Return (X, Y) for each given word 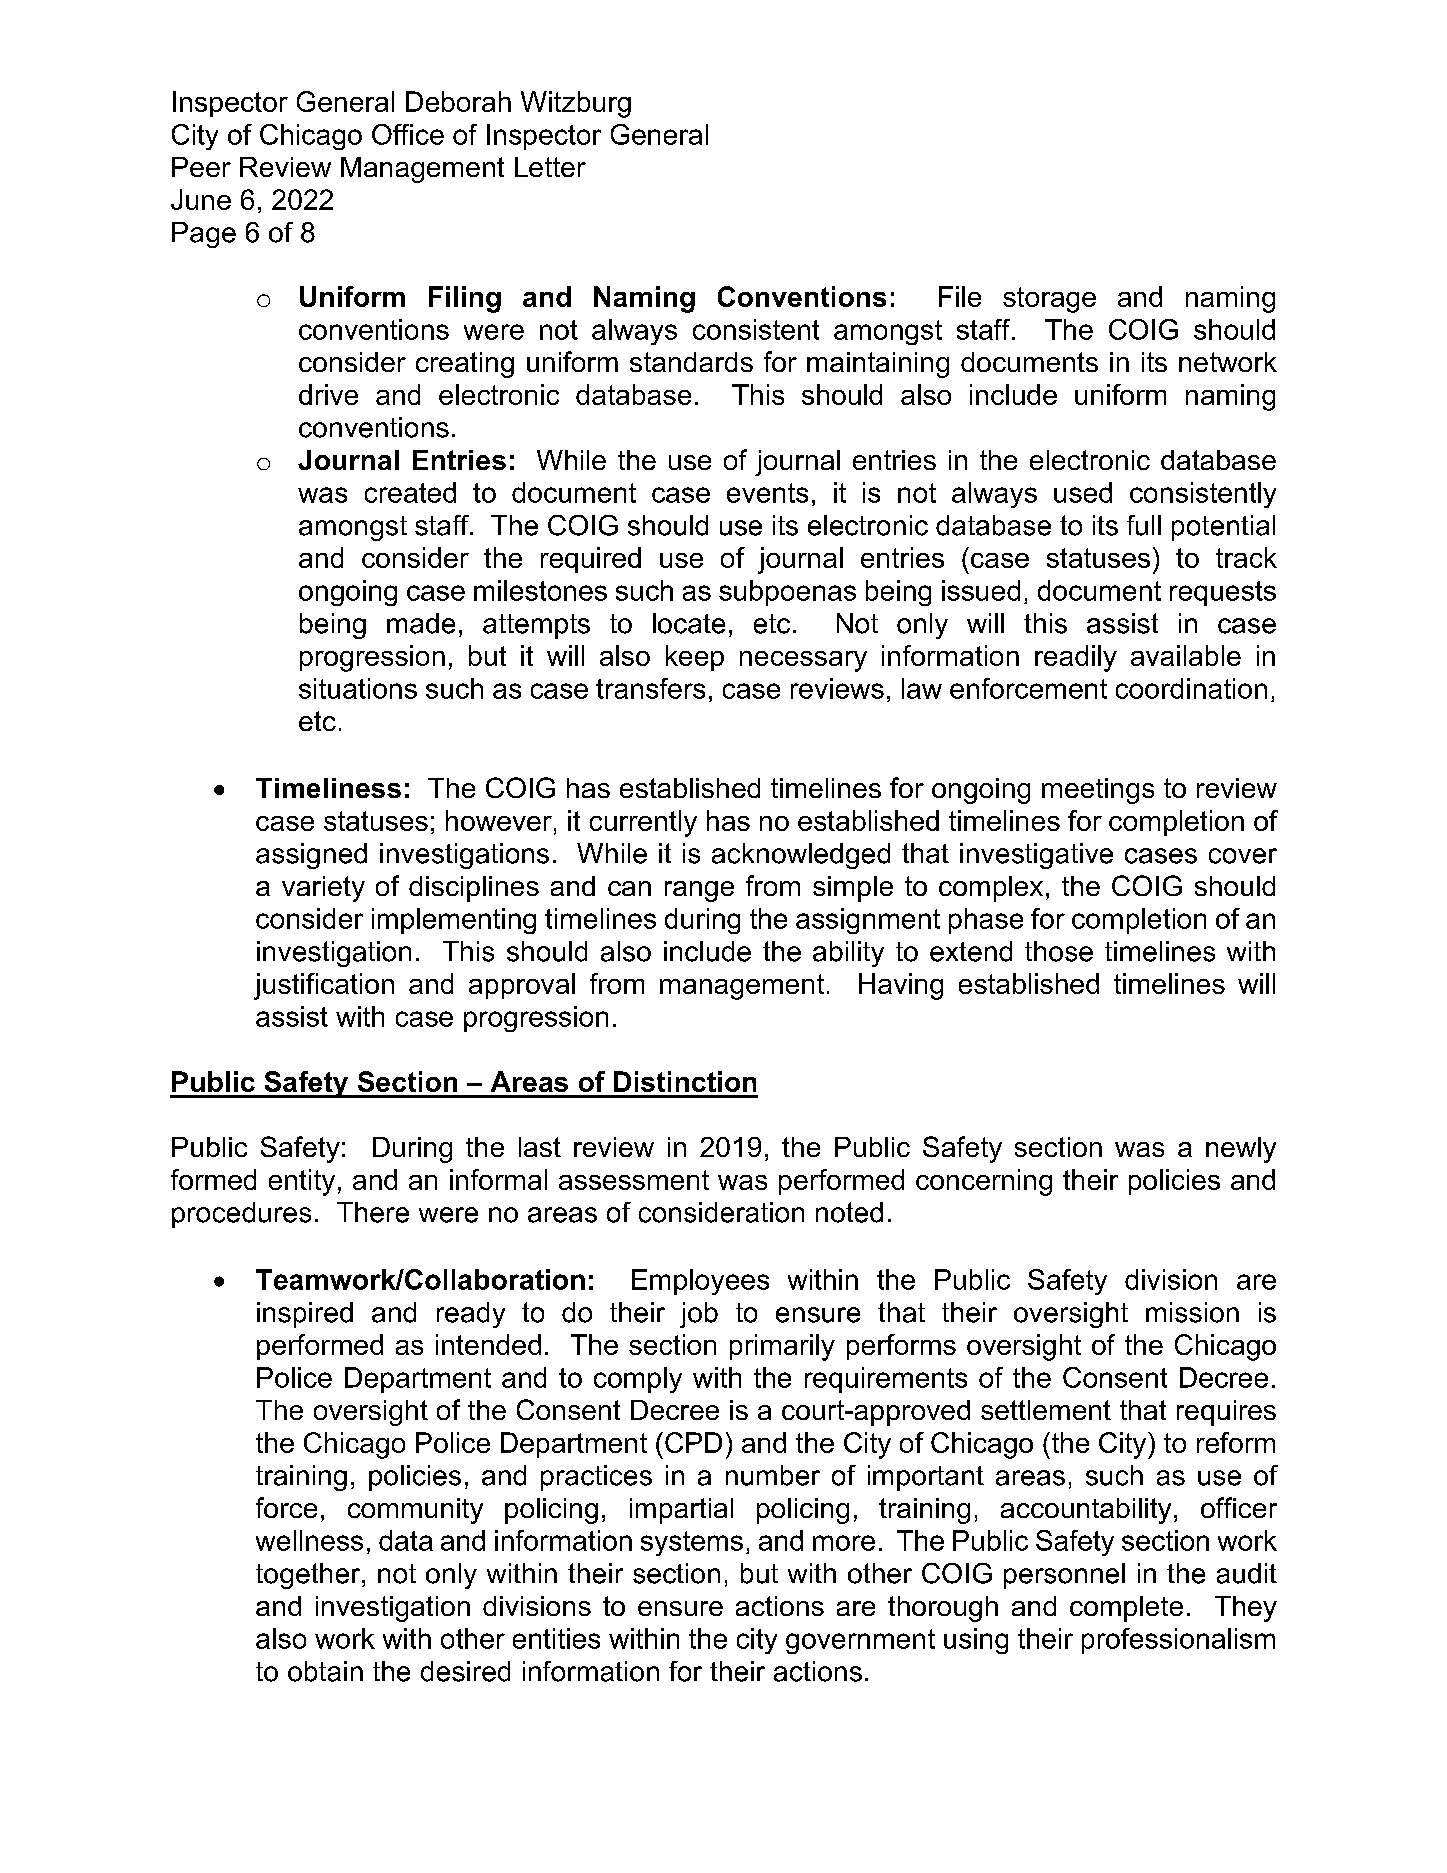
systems (692, 1543)
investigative (1036, 856)
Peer (201, 167)
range (699, 891)
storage (1049, 300)
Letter (550, 167)
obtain (325, 1671)
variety (323, 889)
